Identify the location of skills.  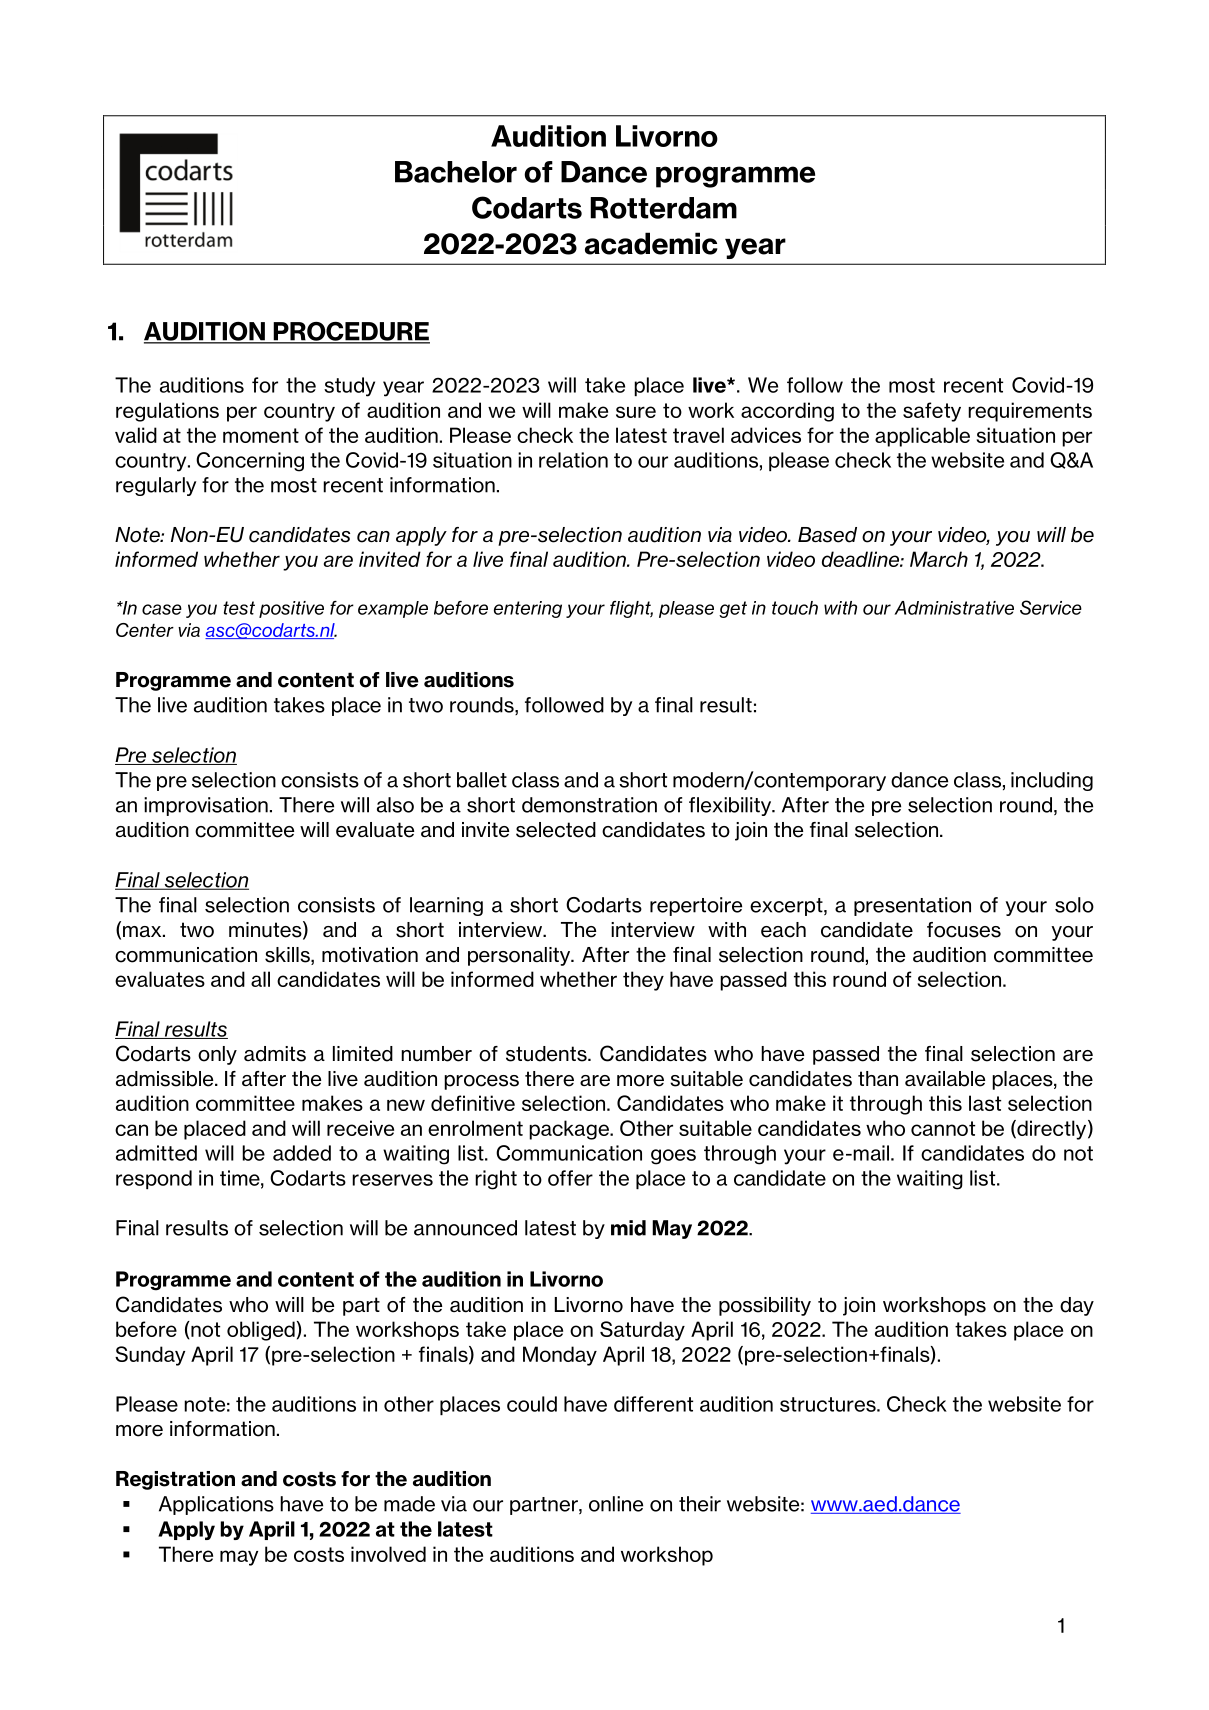
(288, 956).
